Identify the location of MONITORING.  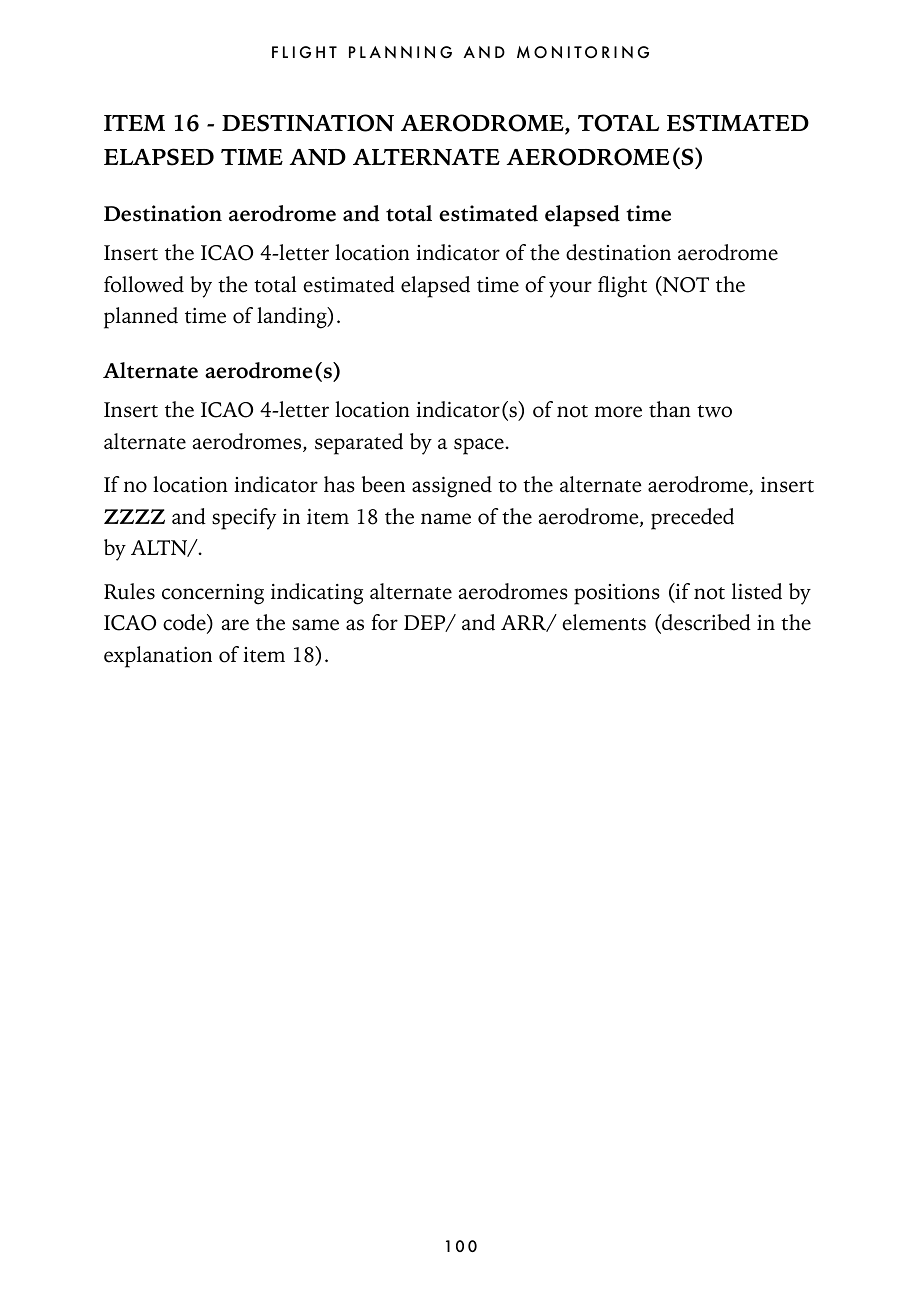
(583, 52).
